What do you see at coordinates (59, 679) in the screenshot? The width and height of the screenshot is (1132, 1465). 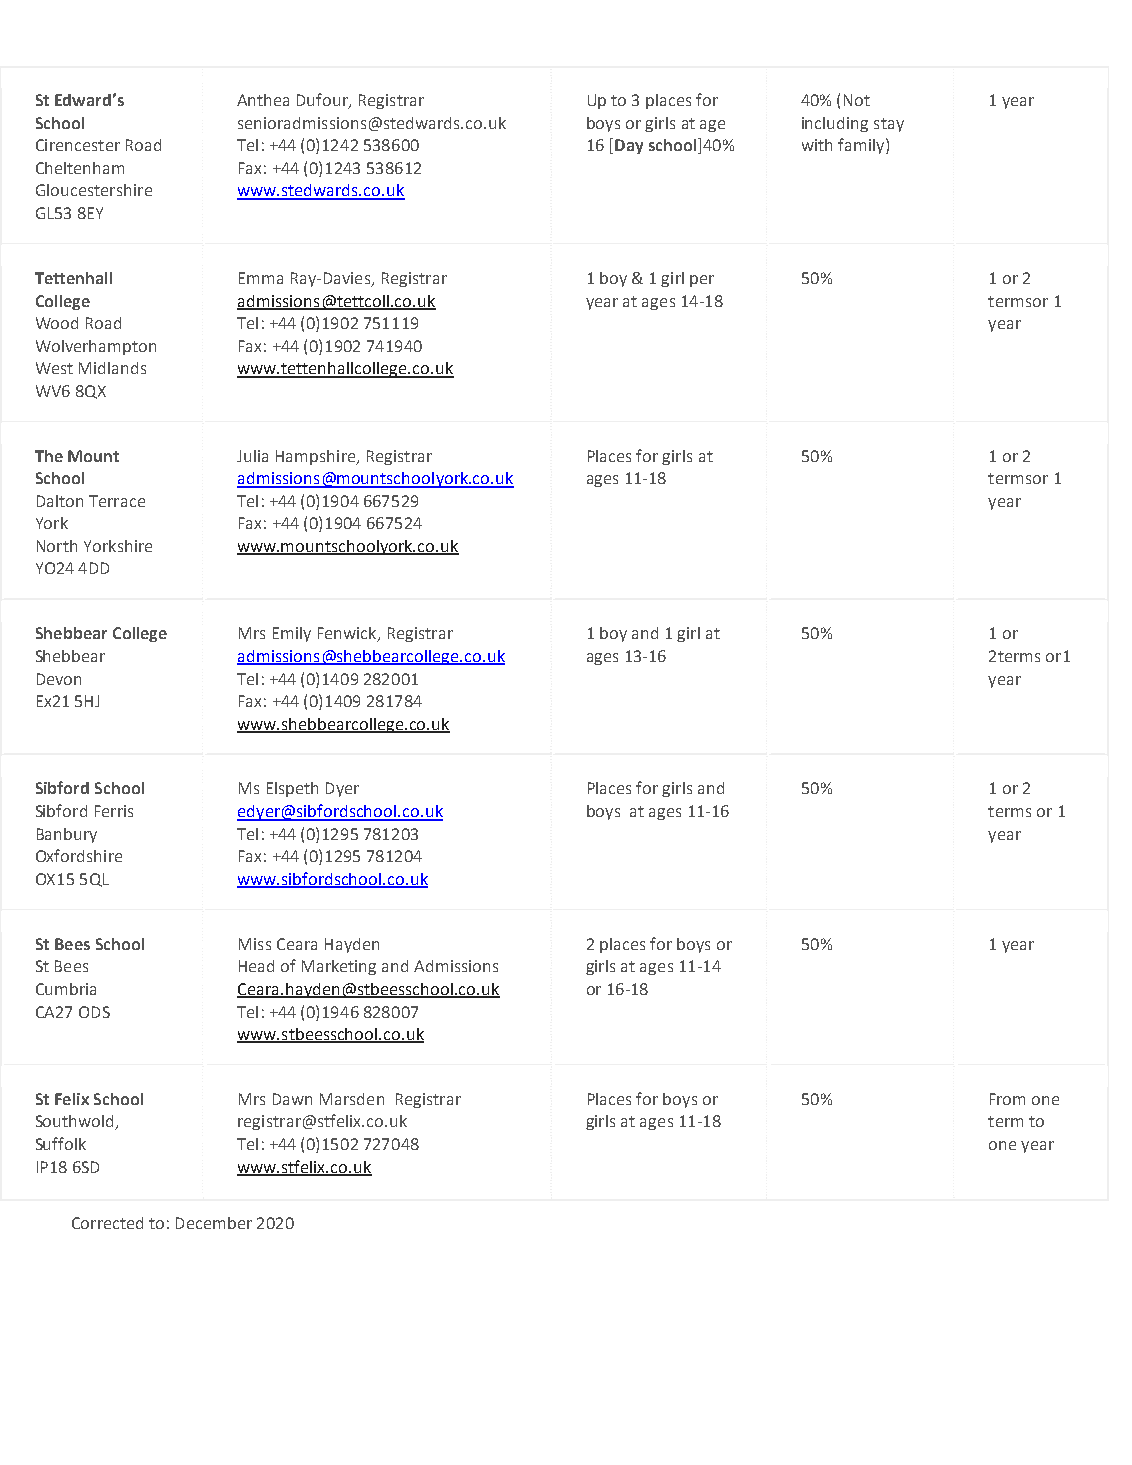 I see `Devon` at bounding box center [59, 679].
